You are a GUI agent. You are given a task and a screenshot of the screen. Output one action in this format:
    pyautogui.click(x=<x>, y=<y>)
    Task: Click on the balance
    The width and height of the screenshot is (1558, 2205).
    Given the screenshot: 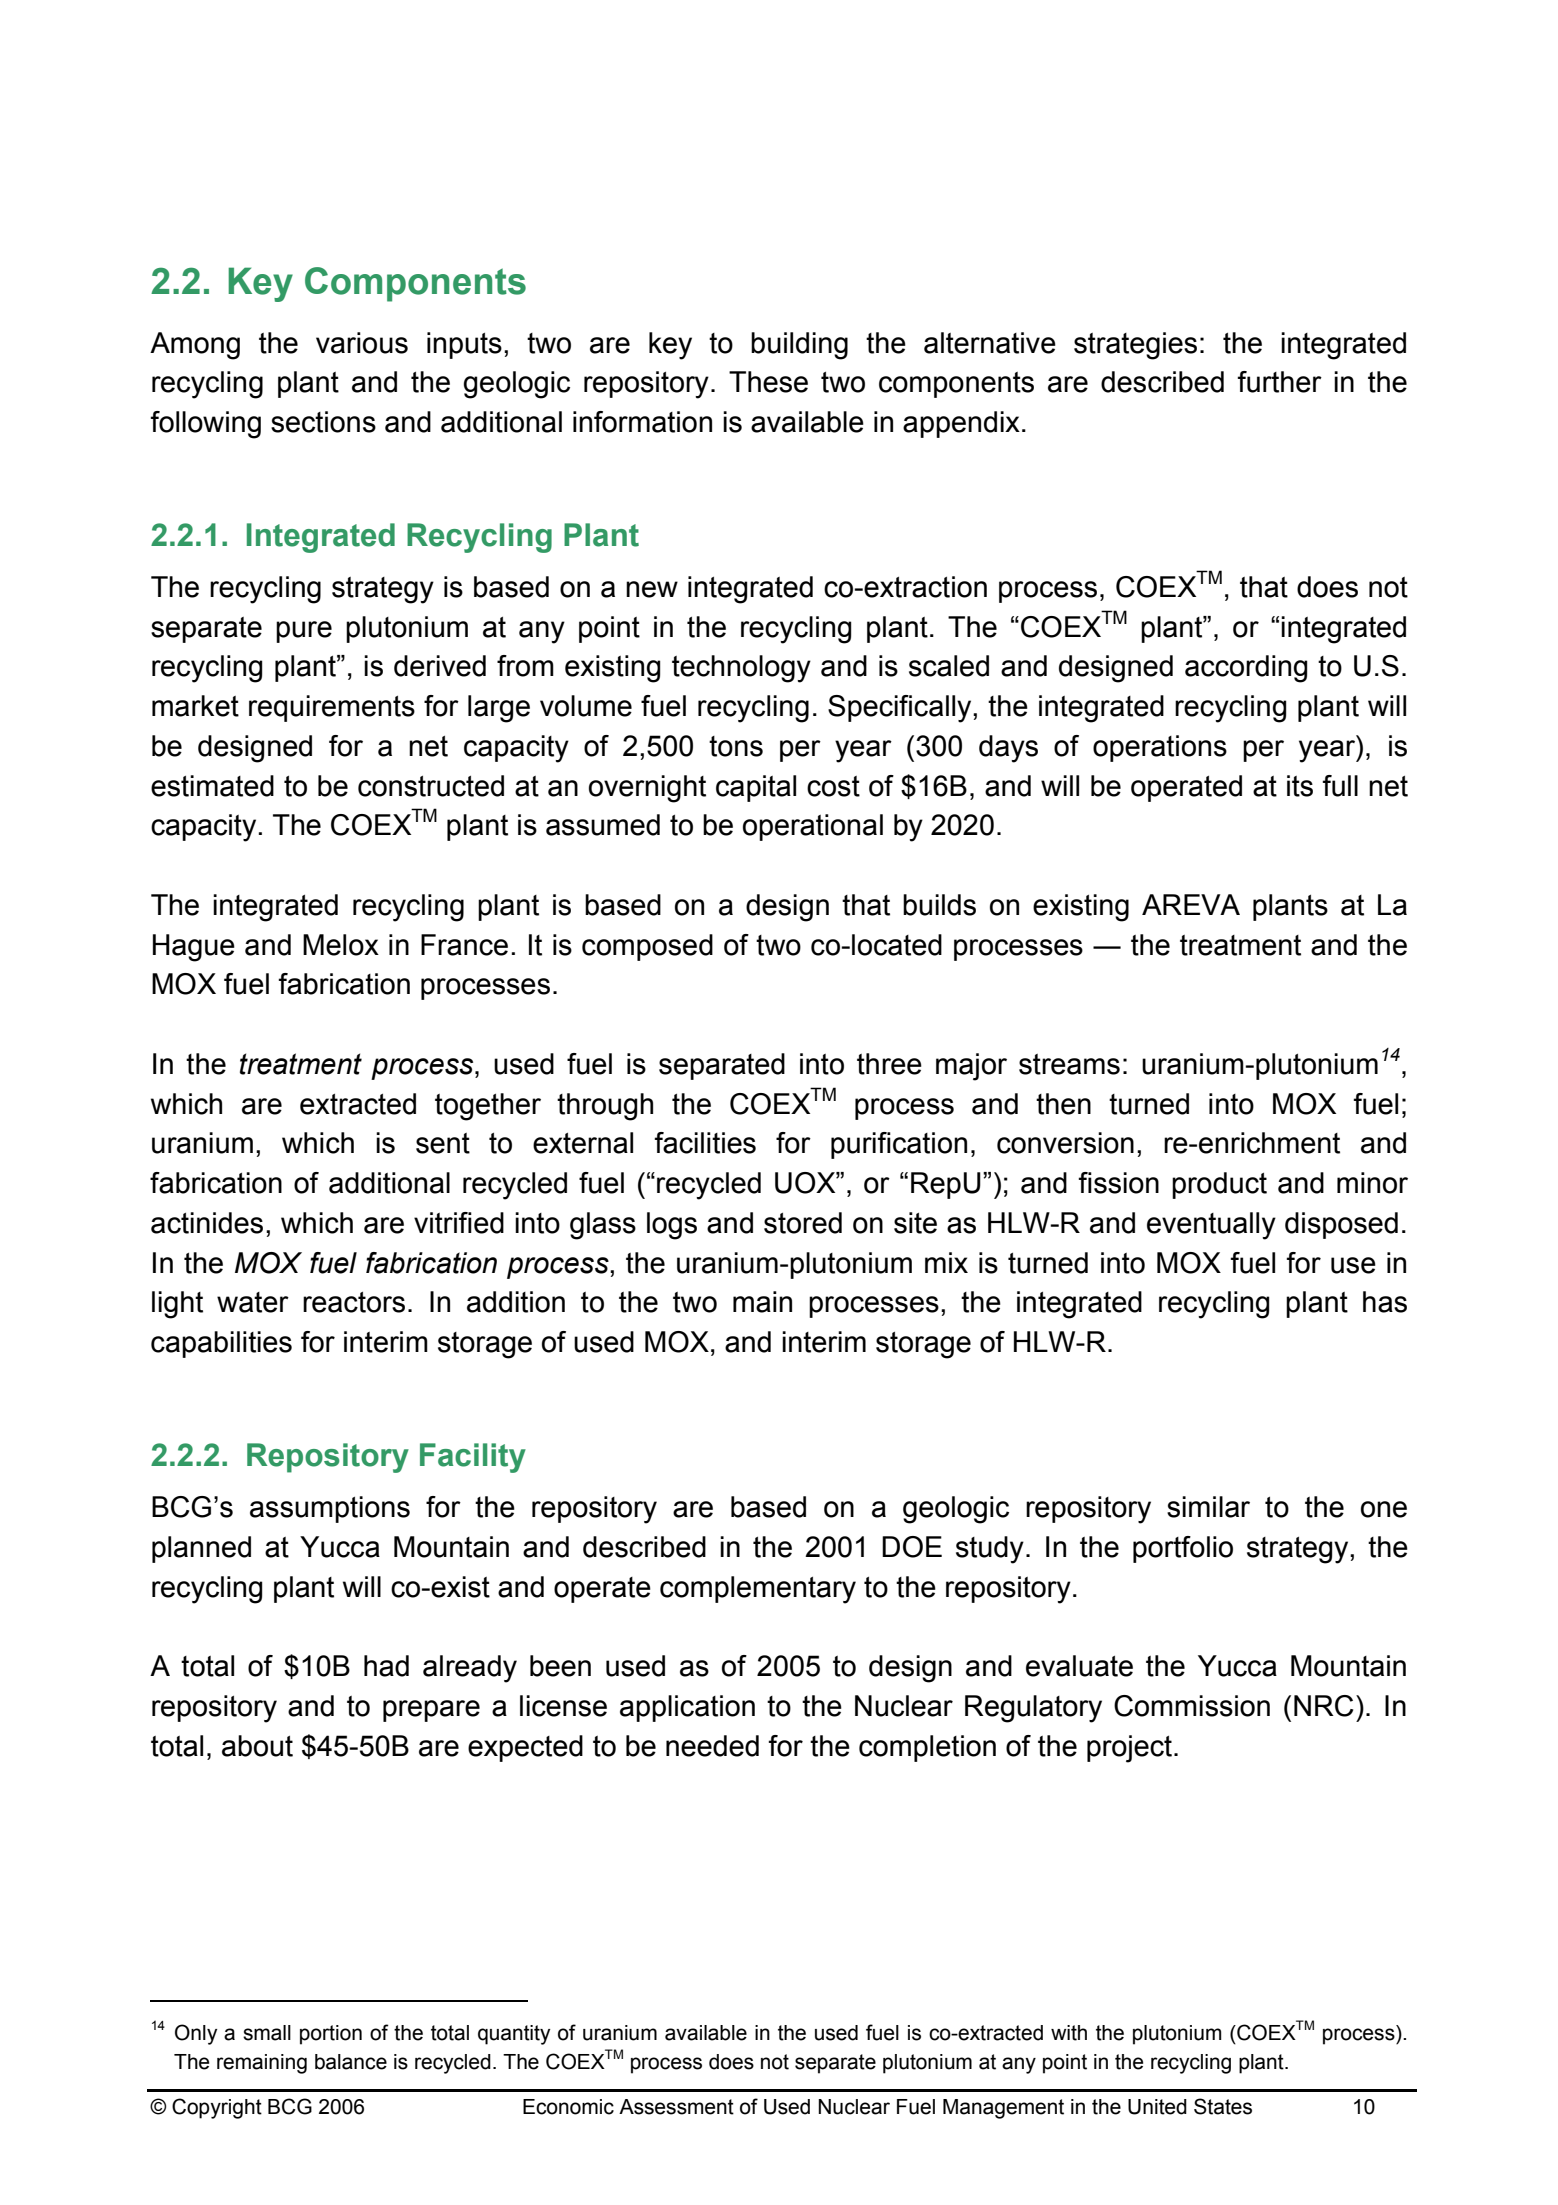 What is the action you would take?
    pyautogui.click(x=351, y=2062)
